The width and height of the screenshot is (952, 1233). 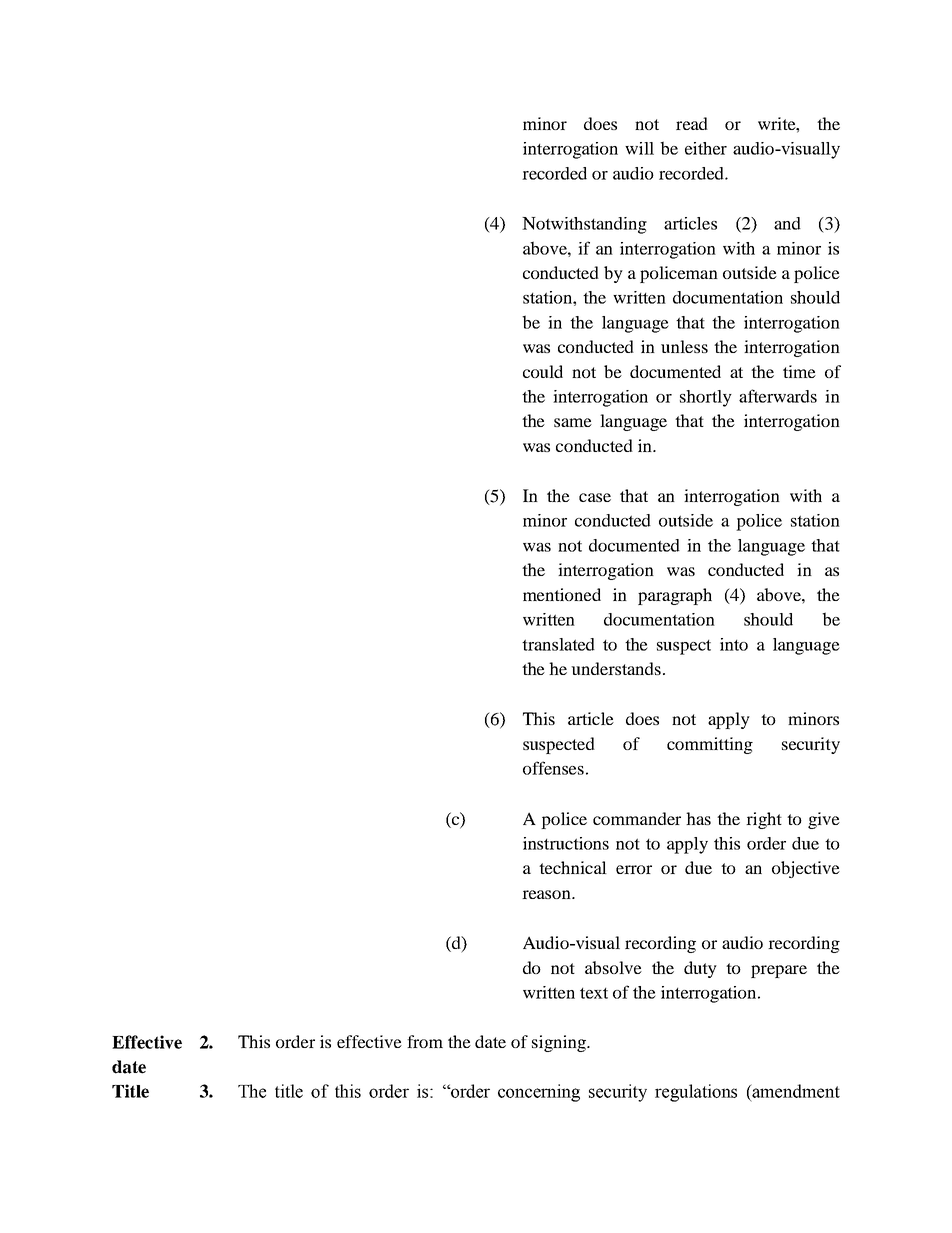 What do you see at coordinates (692, 123) in the screenshot?
I see `read` at bounding box center [692, 123].
